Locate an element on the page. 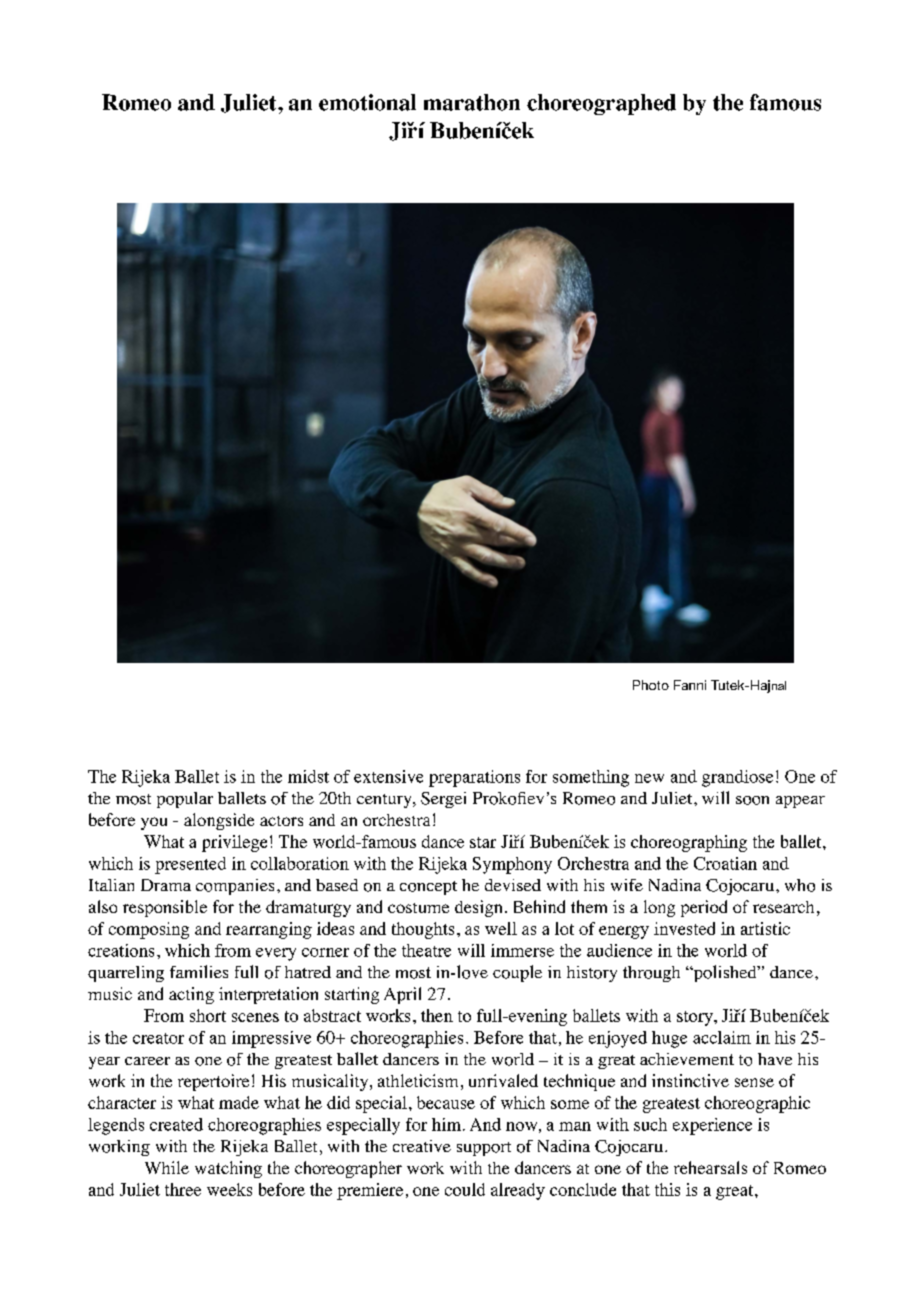  preparations is located at coordinates (474, 778).
